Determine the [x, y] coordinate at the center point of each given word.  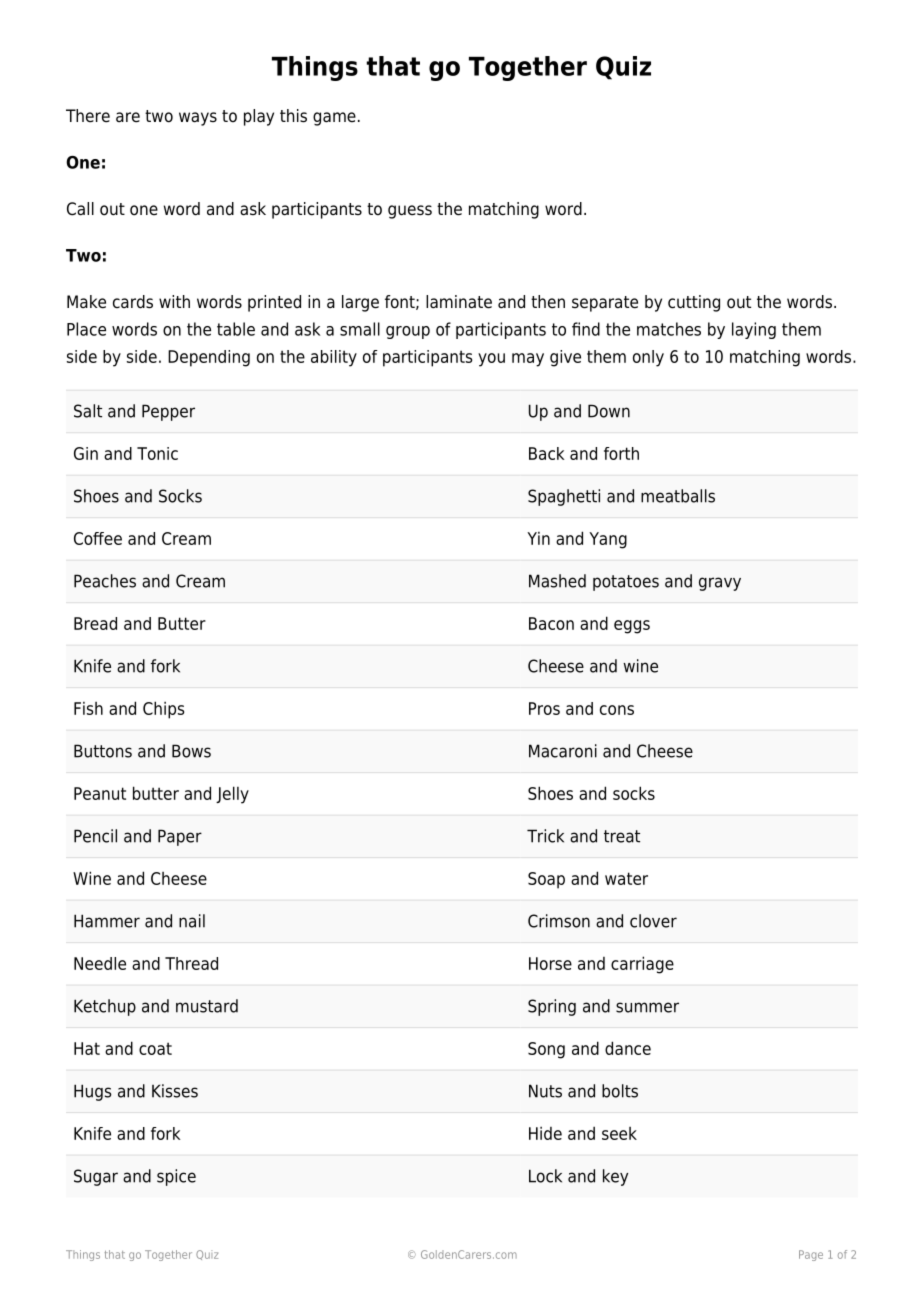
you [491, 360]
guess [410, 212]
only [648, 358]
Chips [163, 710]
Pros [544, 708]
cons [617, 710]
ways [198, 119]
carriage [642, 965]
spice [176, 1177]
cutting [694, 303]
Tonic [157, 453]
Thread [191, 963]
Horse [550, 963]
